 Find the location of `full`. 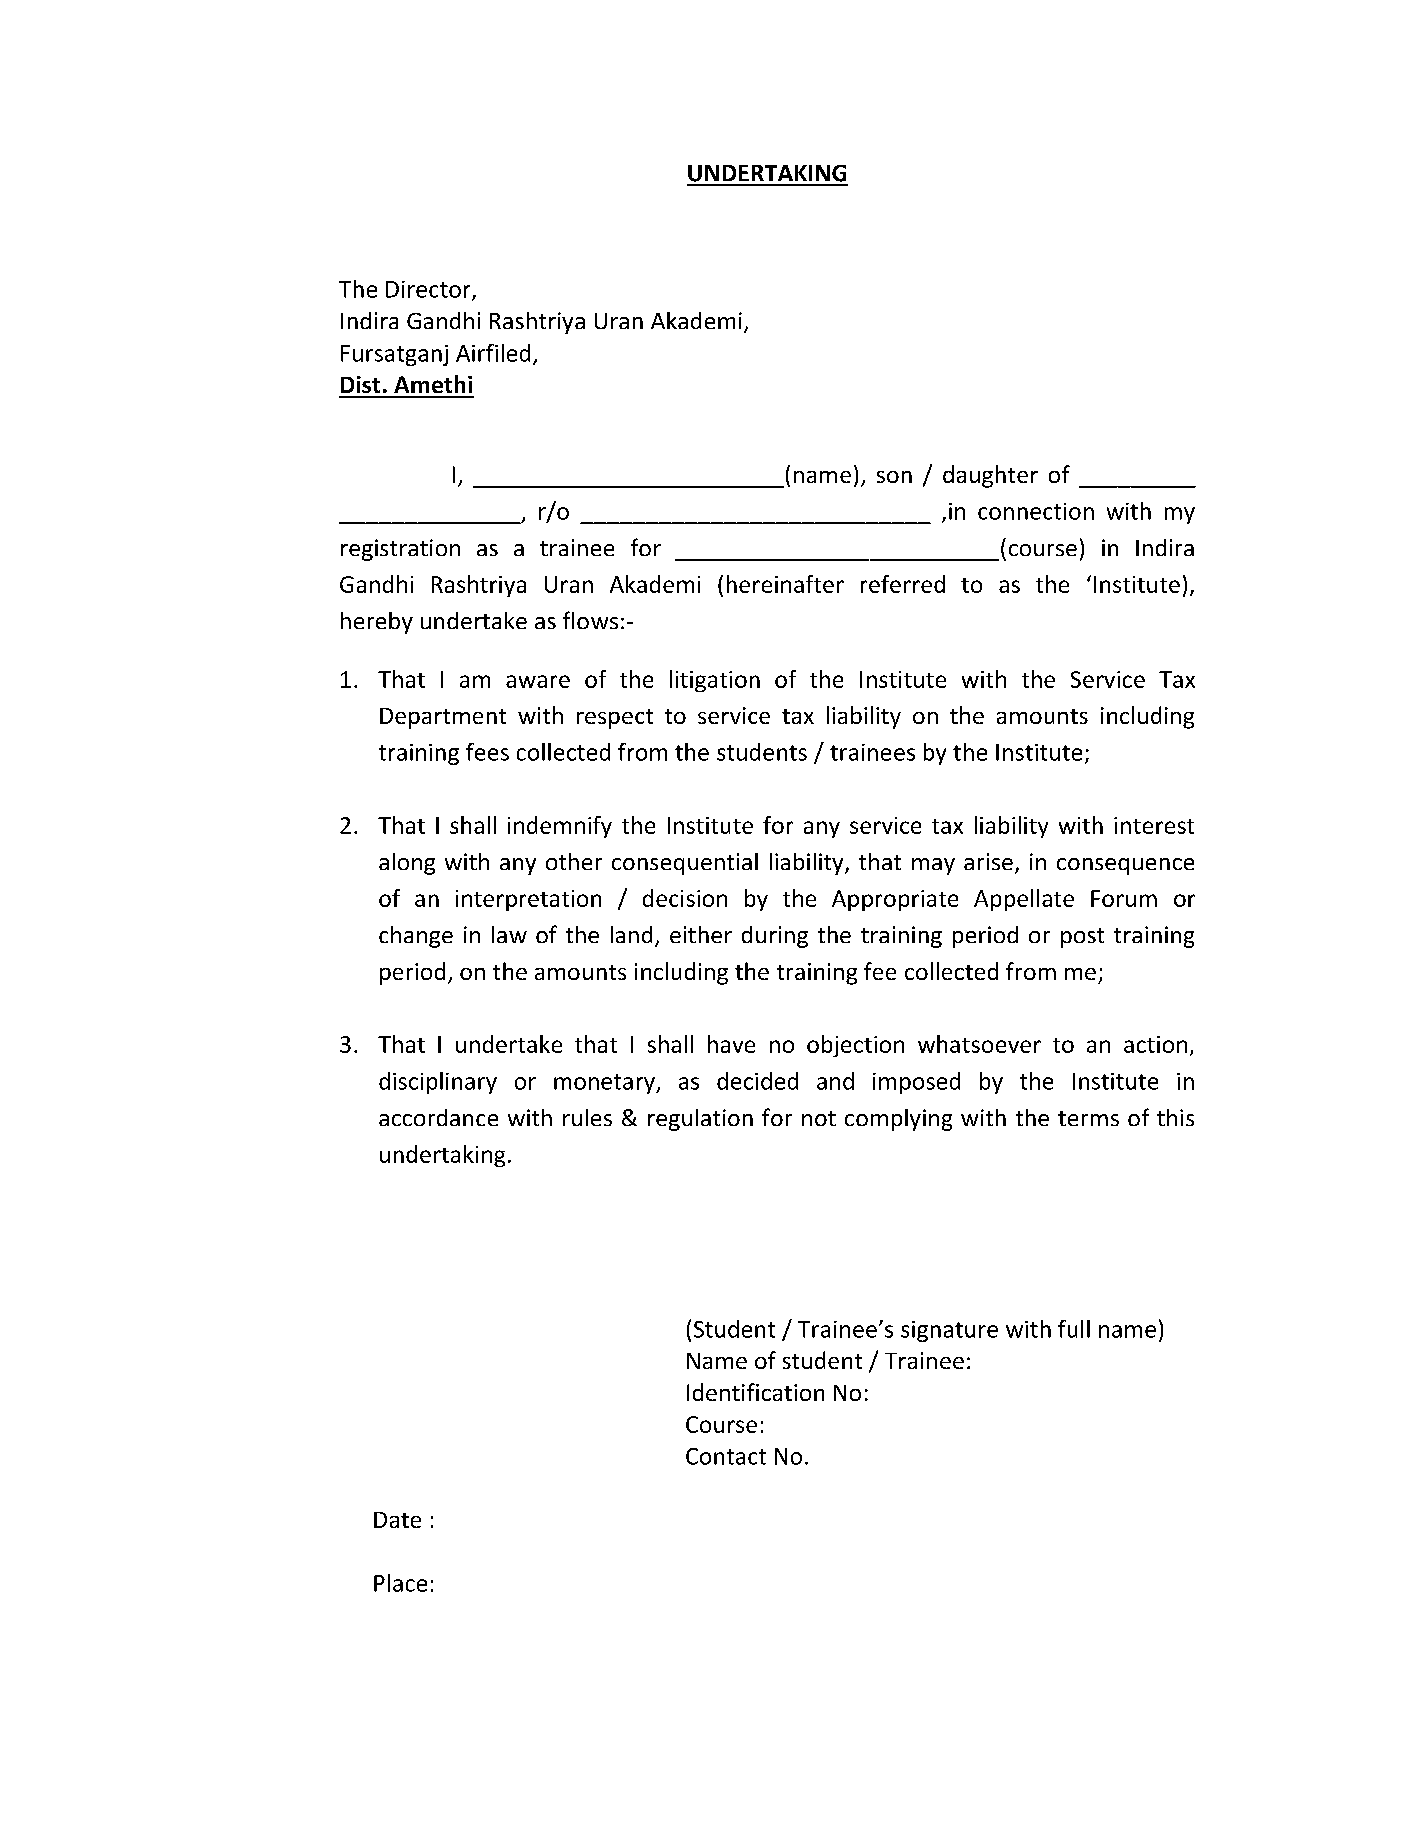

full is located at coordinates (1074, 1329).
